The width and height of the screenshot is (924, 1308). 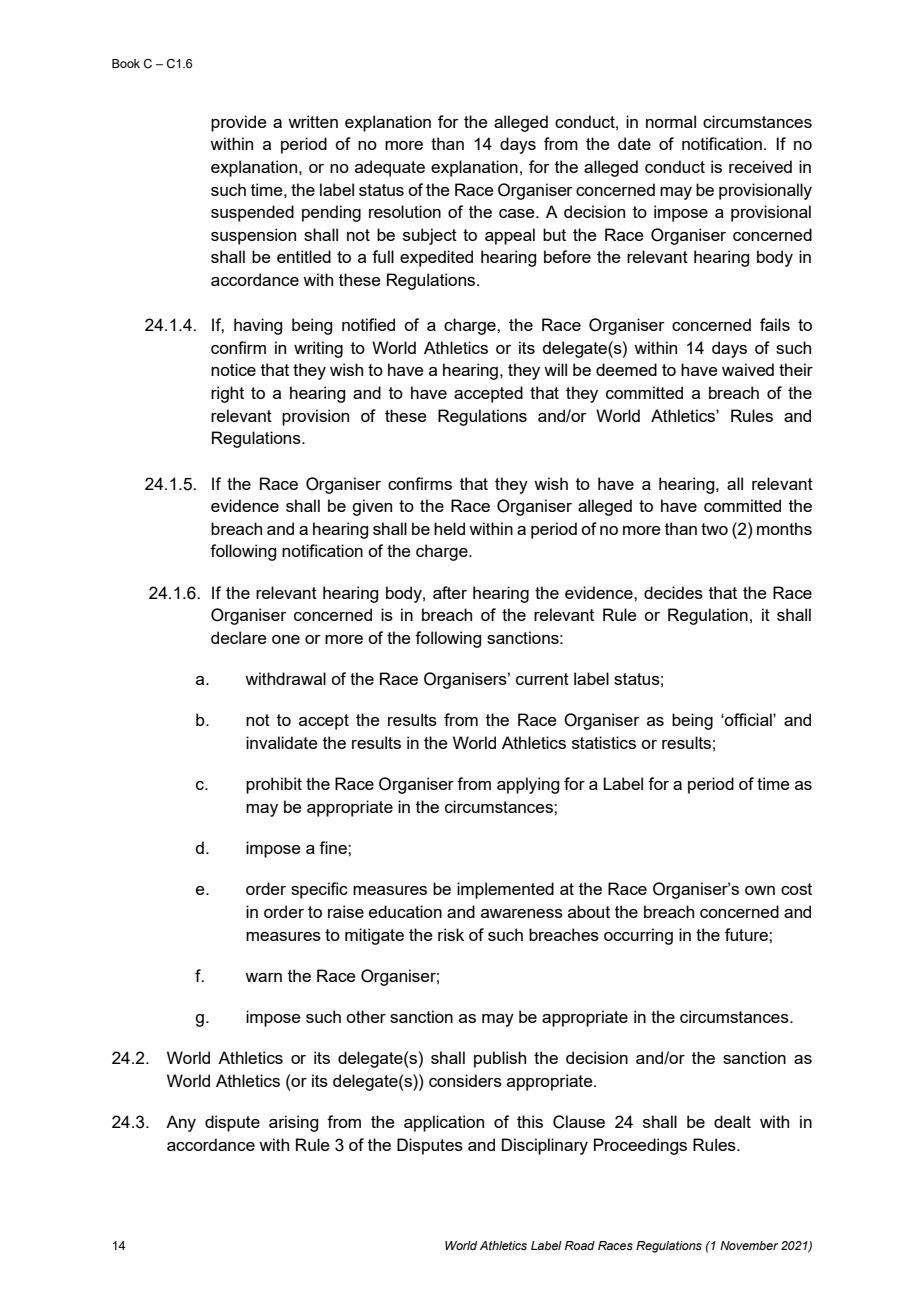 What do you see at coordinates (528, 785) in the screenshot?
I see `applying` at bounding box center [528, 785].
